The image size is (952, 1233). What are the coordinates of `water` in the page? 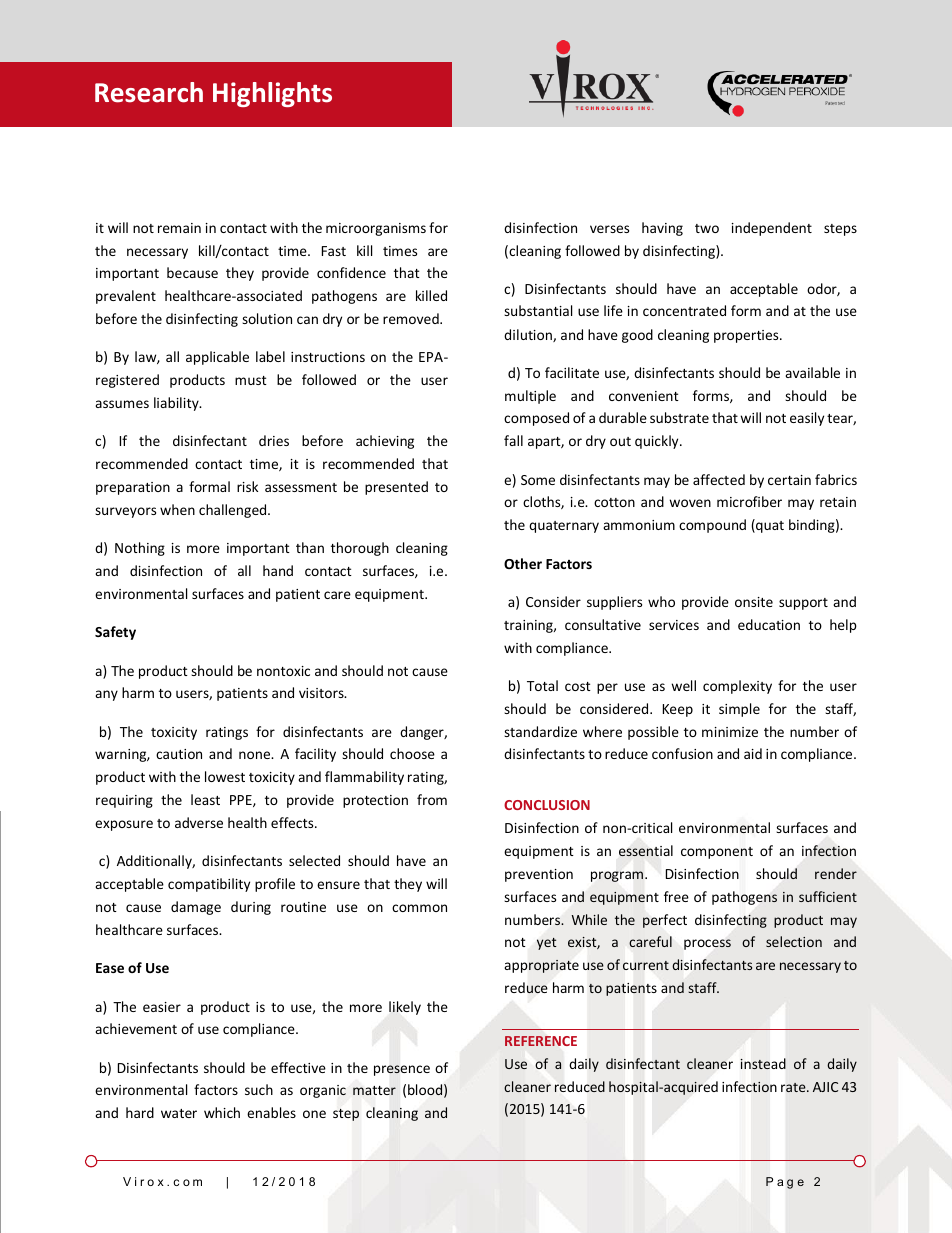 It's located at (179, 1113).
